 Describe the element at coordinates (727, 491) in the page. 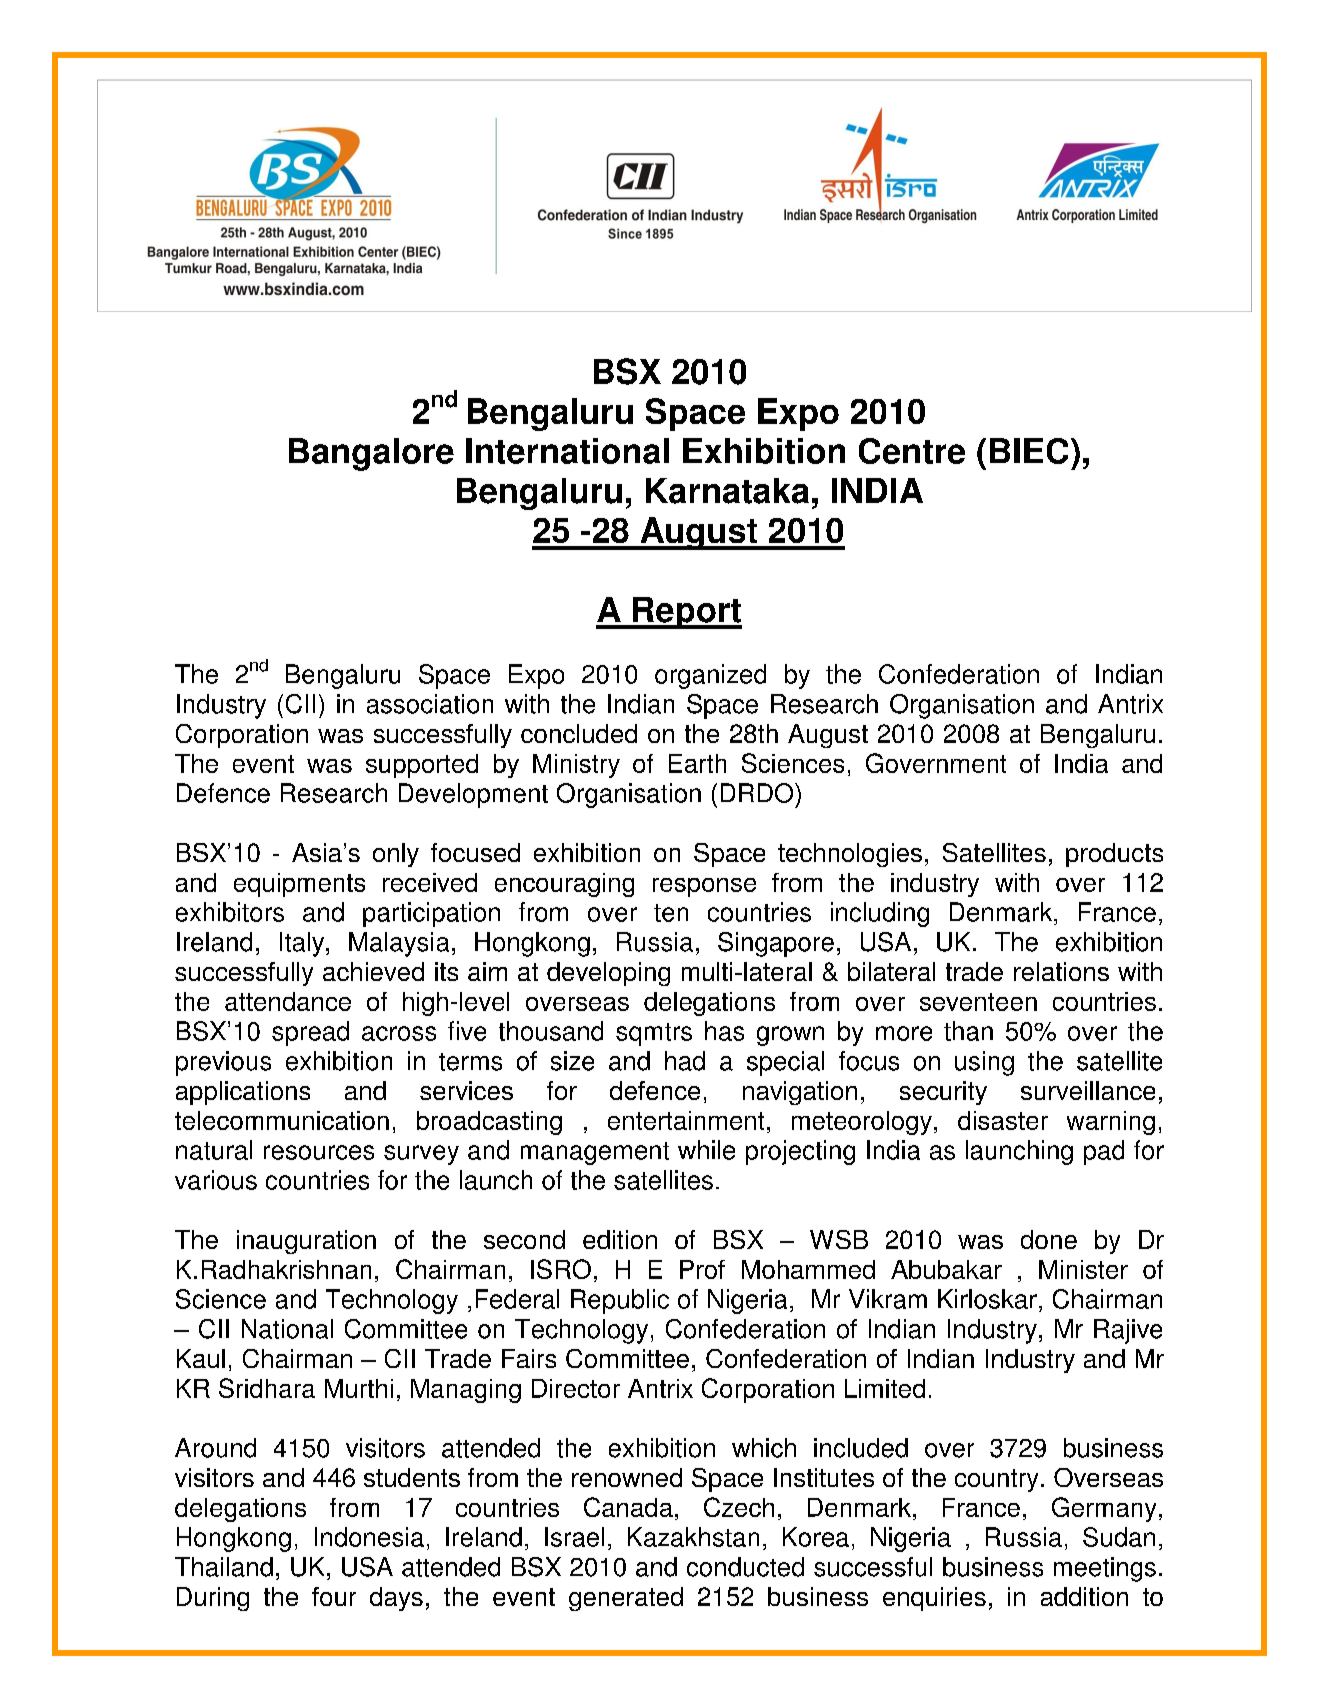

I see `Karnataka` at that location.
